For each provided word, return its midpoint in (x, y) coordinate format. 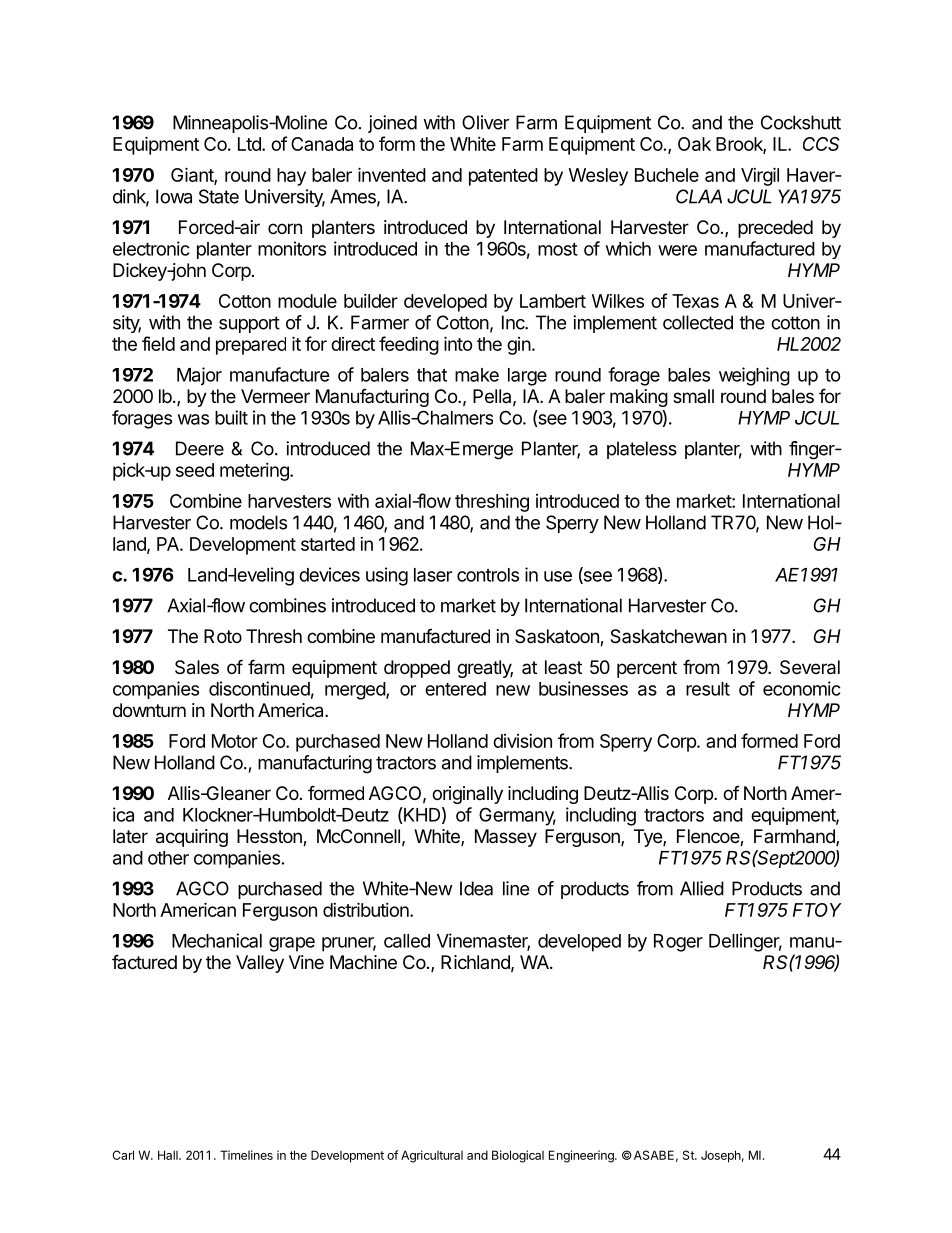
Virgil (760, 176)
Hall (169, 1155)
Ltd (250, 144)
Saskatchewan (668, 636)
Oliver (485, 122)
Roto (223, 636)
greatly (485, 669)
